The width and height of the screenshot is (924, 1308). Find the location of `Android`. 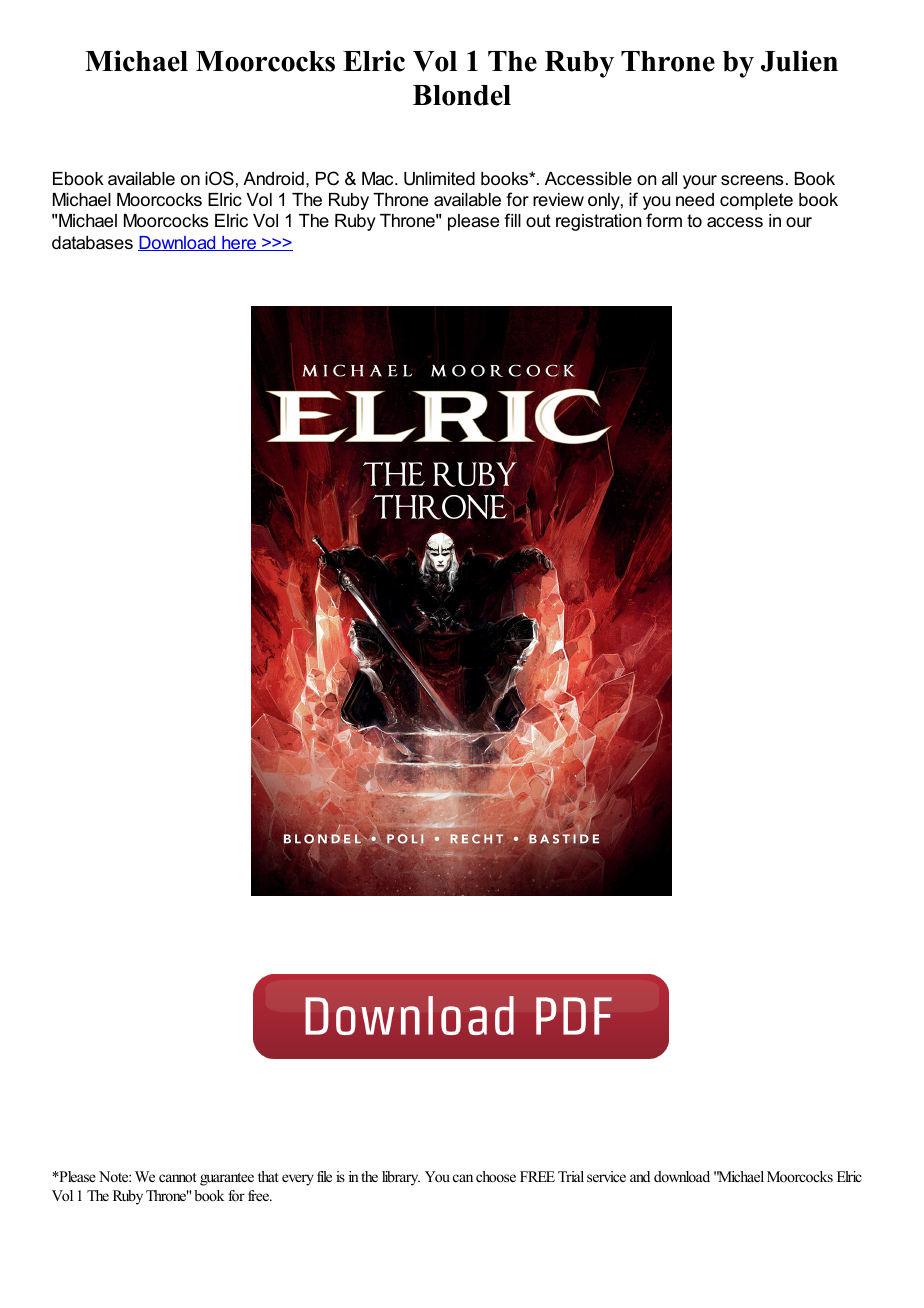

Android is located at coordinates (273, 178).
